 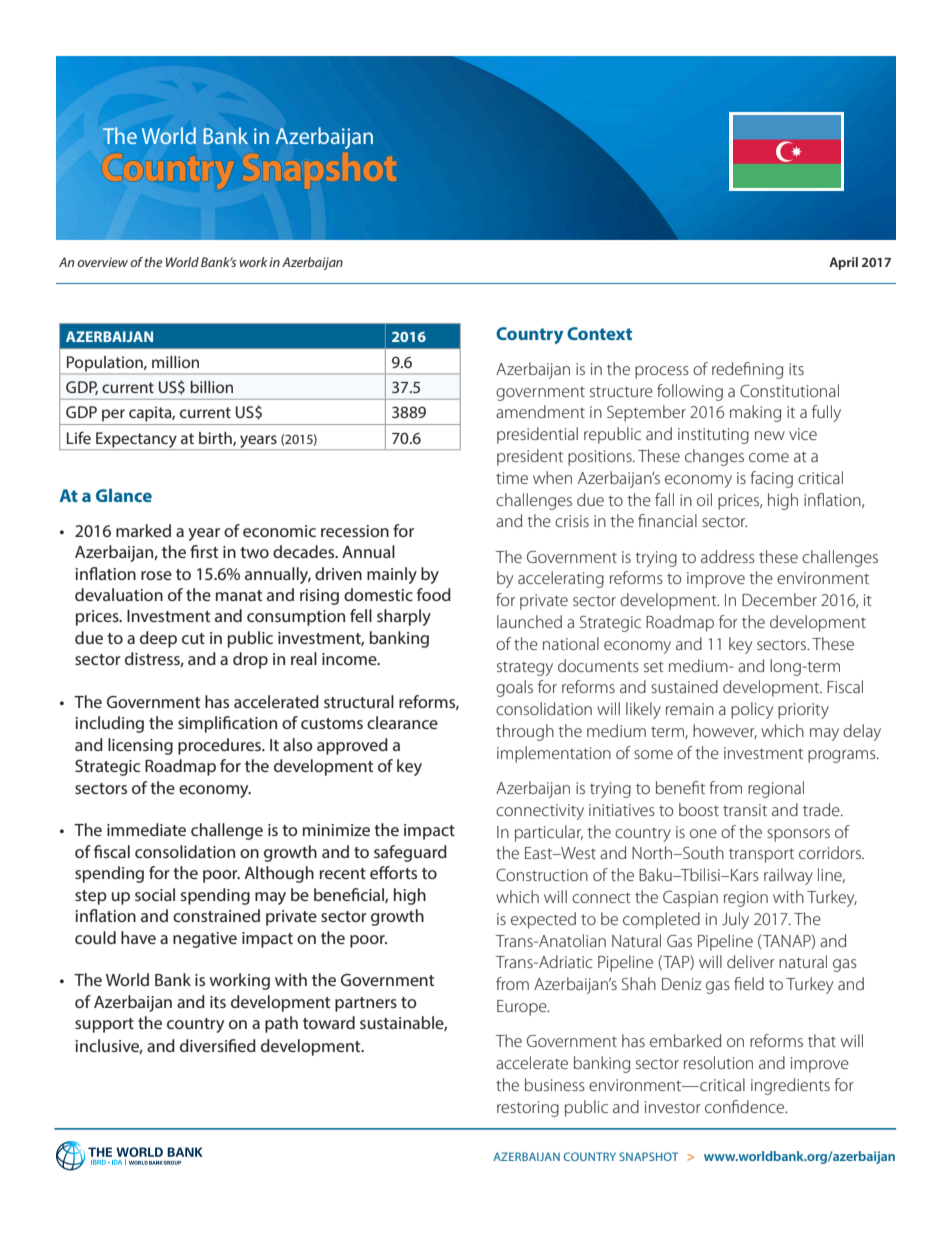 I want to click on restoring, so click(x=528, y=1109).
